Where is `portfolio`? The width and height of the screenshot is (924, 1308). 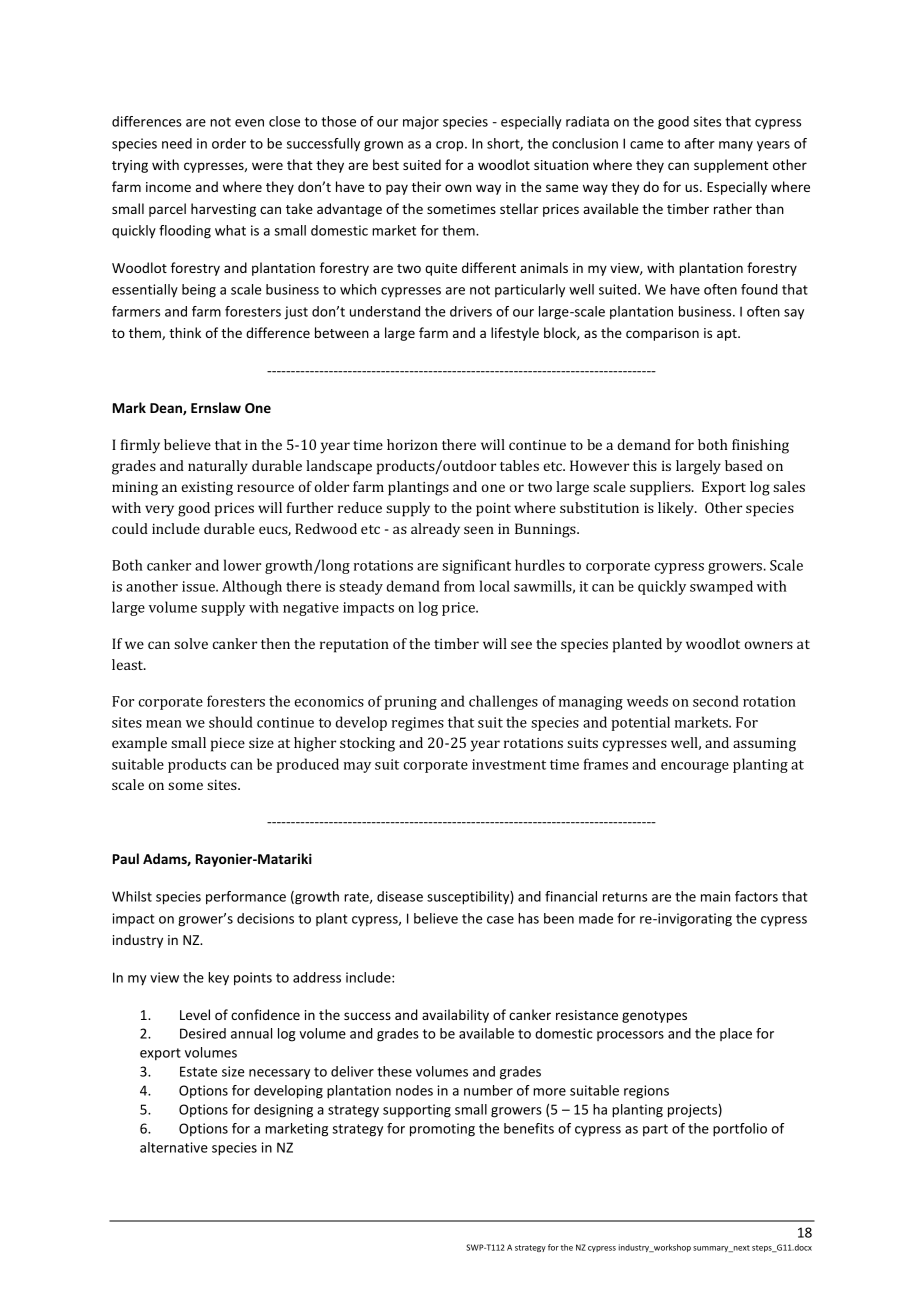
portfolio is located at coordinates (740, 1130).
